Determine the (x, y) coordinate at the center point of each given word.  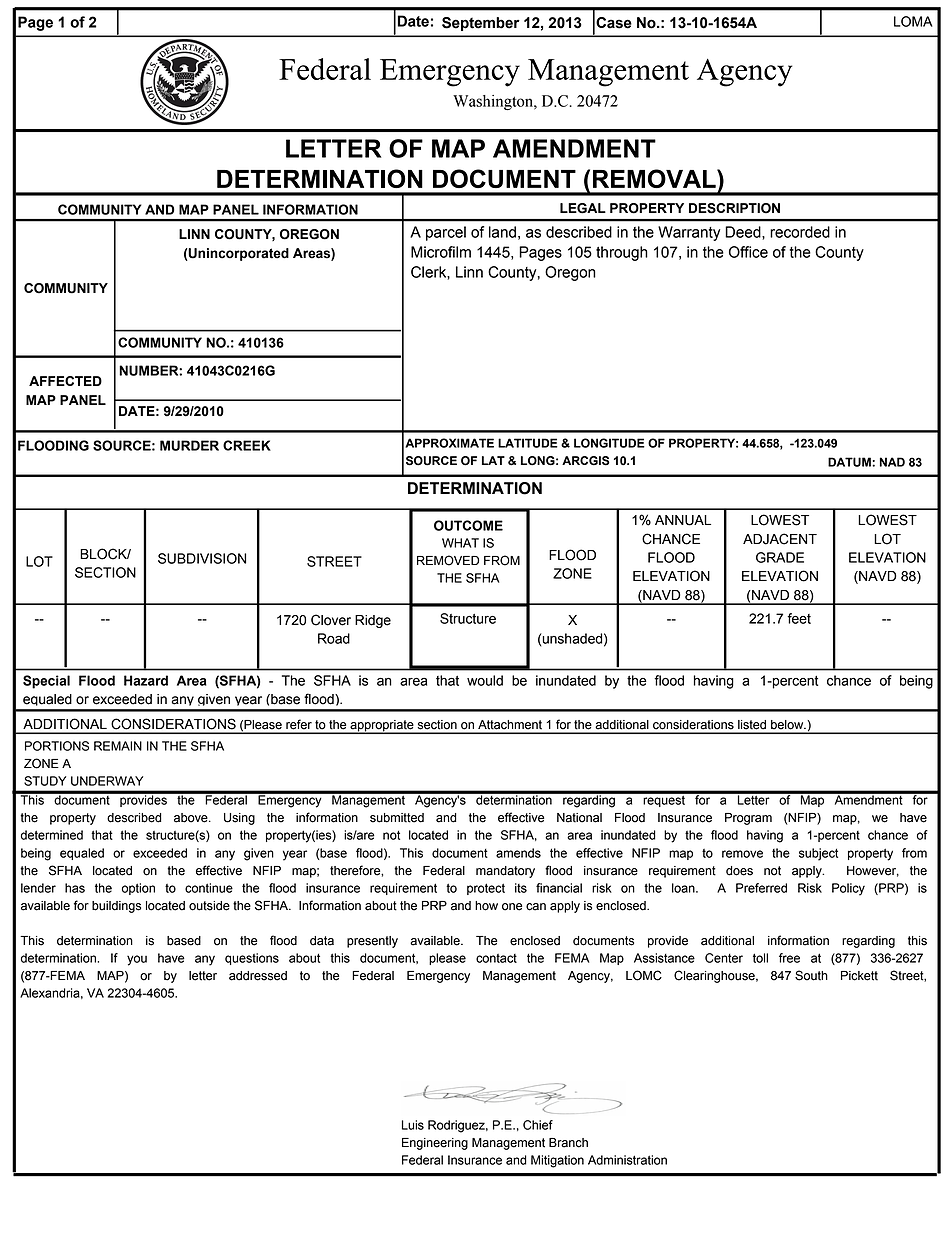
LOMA (913, 21)
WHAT (460, 543)
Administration (627, 1160)
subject (818, 854)
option (138, 889)
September (481, 24)
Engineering (435, 1144)
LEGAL (583, 208)
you (137, 960)
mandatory (505, 872)
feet (799, 618)
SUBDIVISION (202, 558)
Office (748, 252)
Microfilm (441, 252)
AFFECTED (65, 381)
